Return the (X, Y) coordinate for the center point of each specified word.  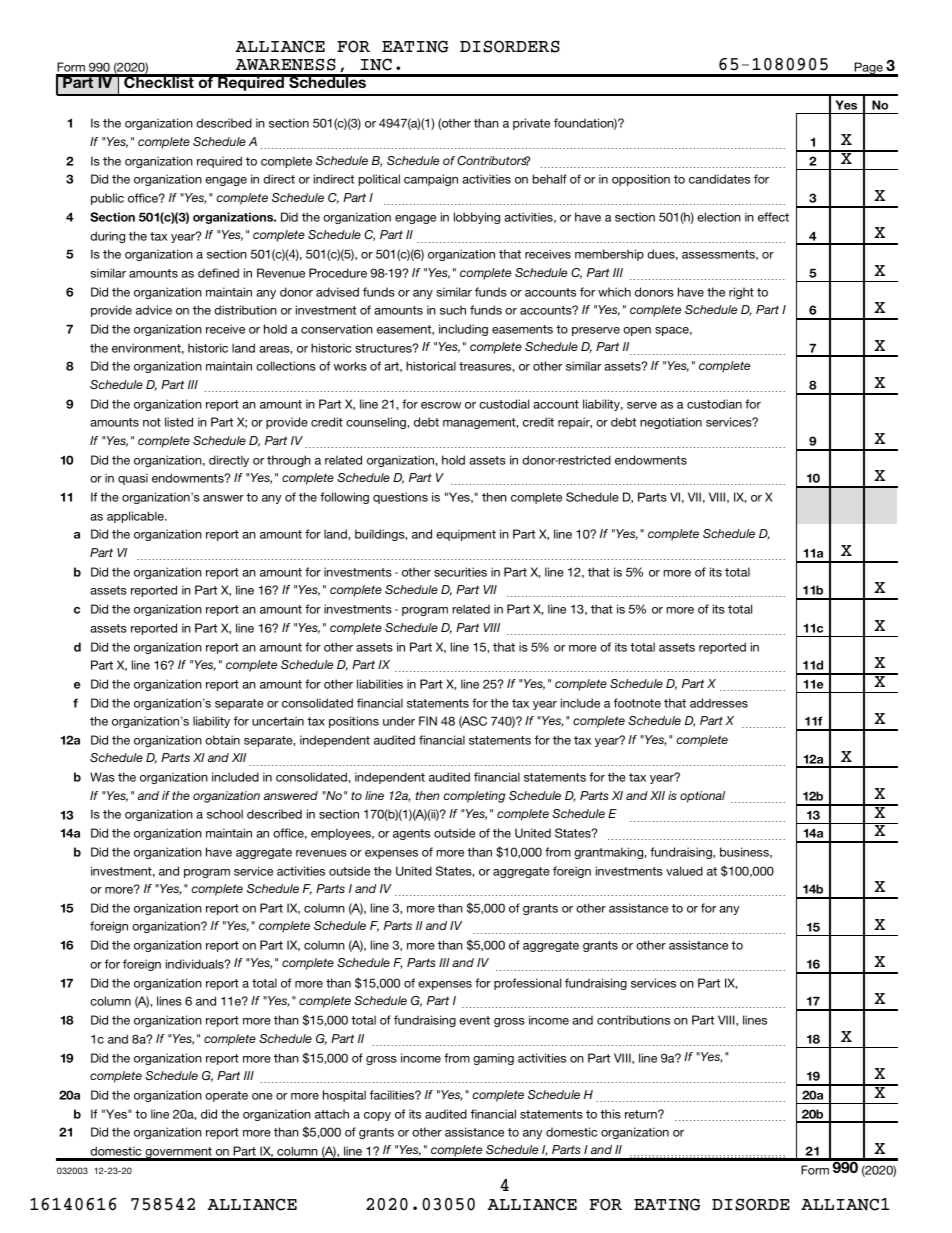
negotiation (671, 423)
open (637, 331)
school (225, 814)
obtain (222, 740)
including (463, 330)
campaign (431, 180)
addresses (719, 703)
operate (226, 1096)
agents (411, 834)
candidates (719, 179)
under (399, 721)
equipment (466, 535)
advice (154, 310)
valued (684, 871)
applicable (136, 517)
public (107, 199)
